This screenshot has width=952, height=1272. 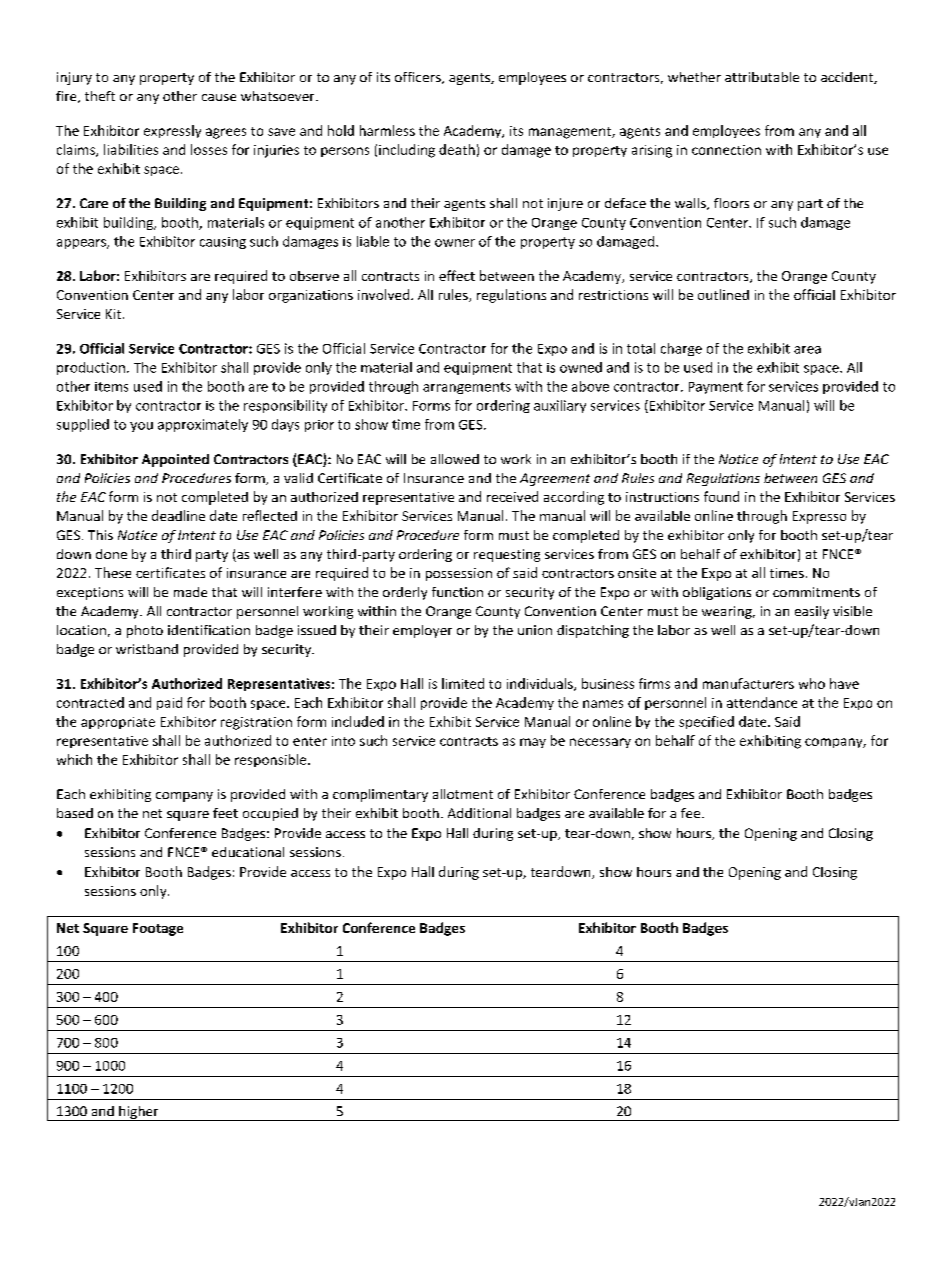 I want to click on Footage, so click(x=158, y=929).
